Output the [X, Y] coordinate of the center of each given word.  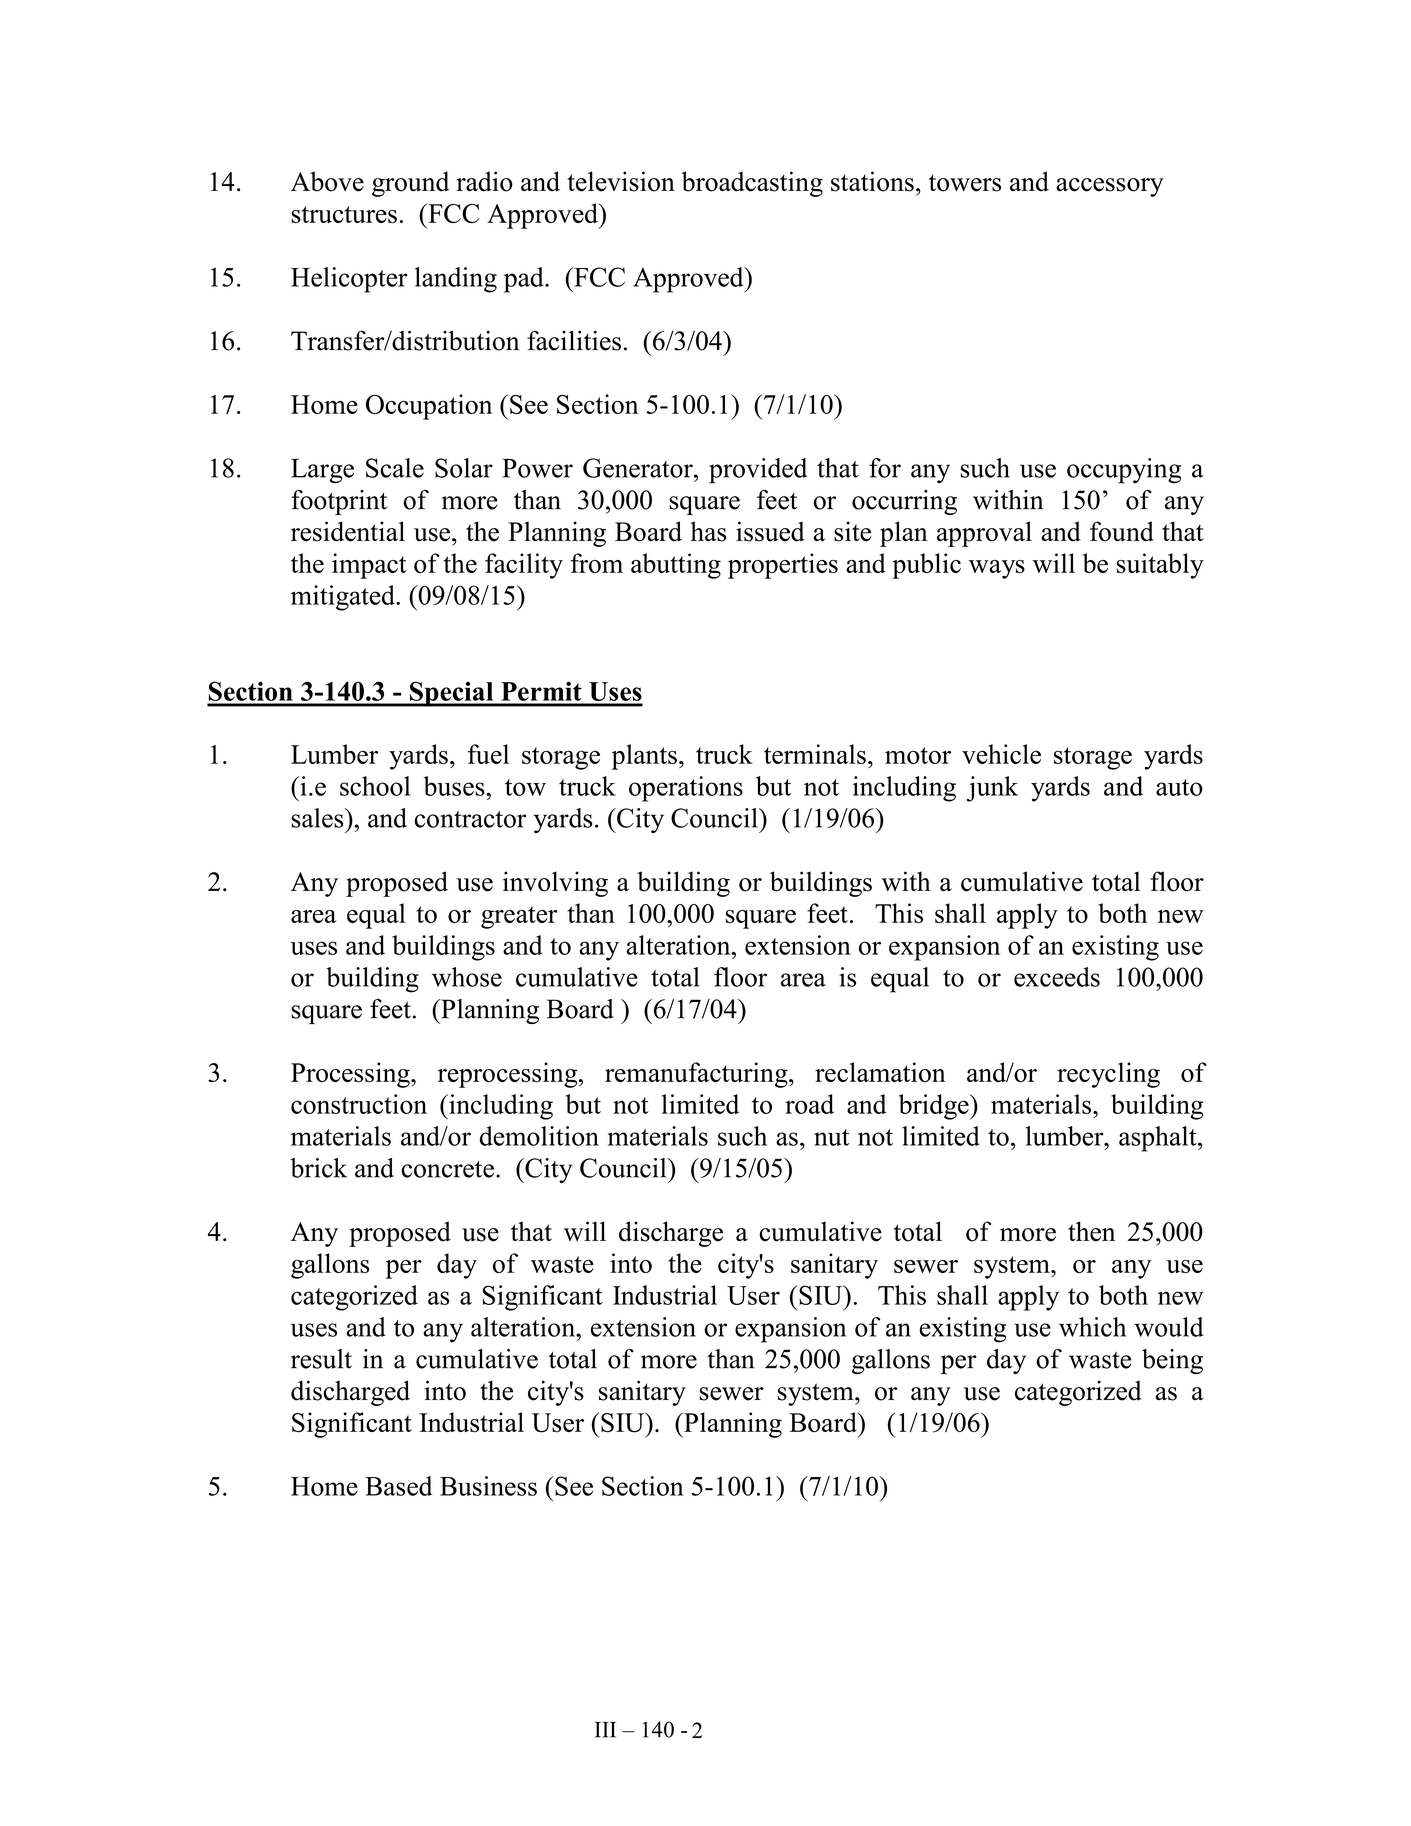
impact [369, 566]
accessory [1110, 187]
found [1122, 531]
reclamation [880, 1072]
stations [872, 181]
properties [783, 566]
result [321, 1359]
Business [488, 1486]
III [605, 1730]
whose [467, 977]
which [1092, 1327]
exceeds [1057, 977]
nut [831, 1137]
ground [410, 184]
